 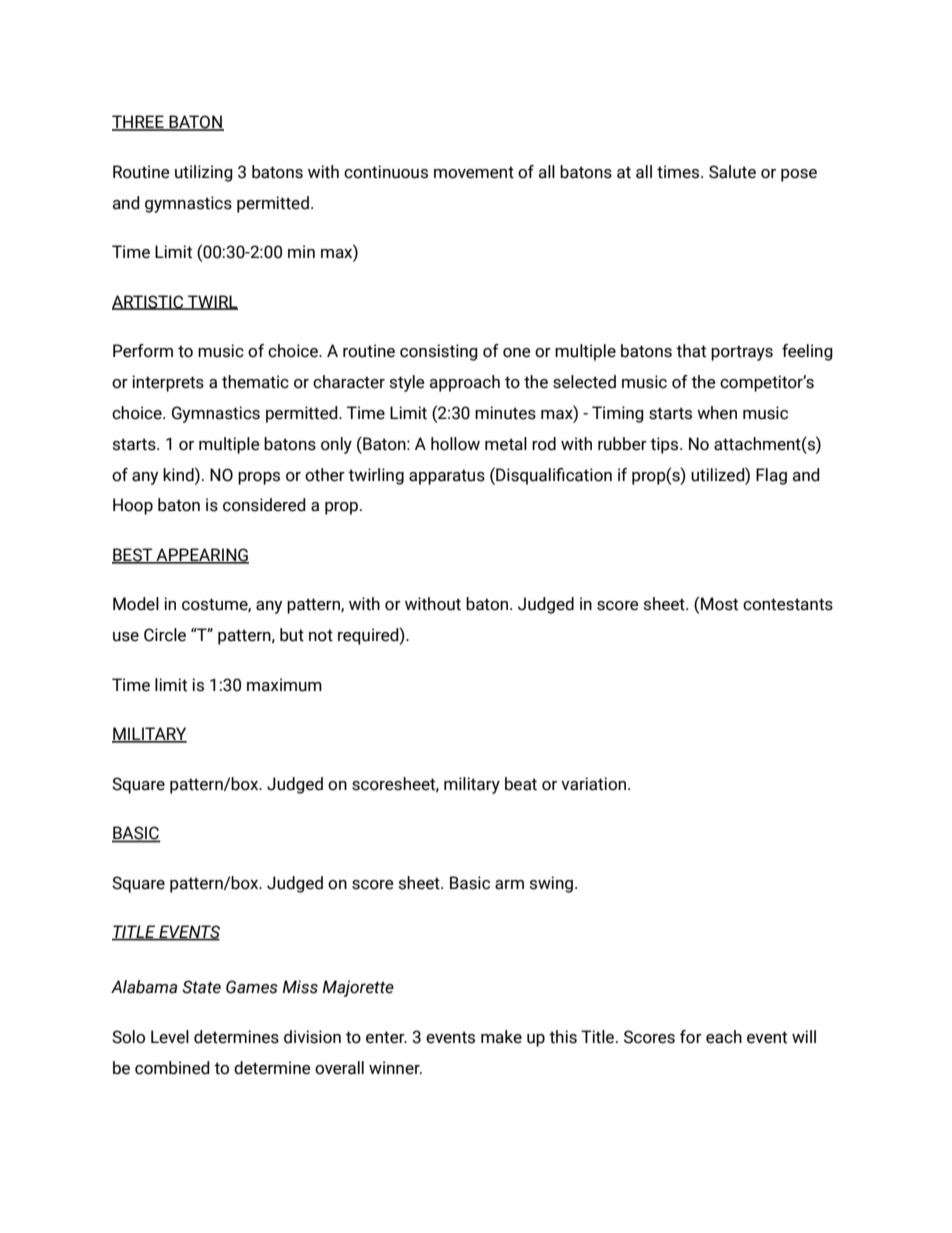 What do you see at coordinates (521, 784) in the screenshot?
I see `beat` at bounding box center [521, 784].
